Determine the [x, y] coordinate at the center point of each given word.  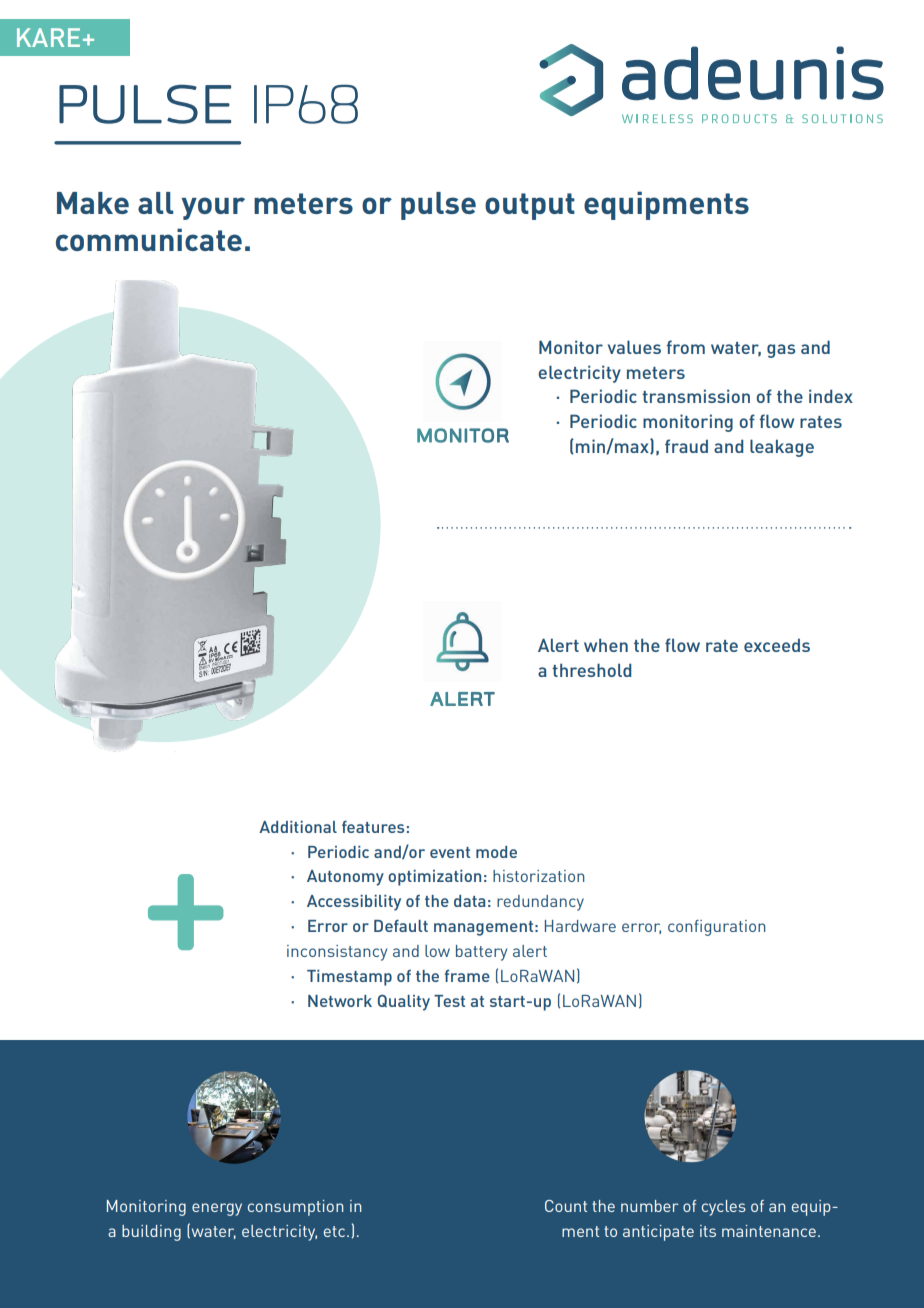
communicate [149, 239]
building [151, 1233]
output [530, 206]
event [450, 852]
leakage [782, 448]
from [685, 347]
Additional [298, 827]
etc [334, 1231]
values [634, 347]
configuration [717, 928]
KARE [48, 37]
